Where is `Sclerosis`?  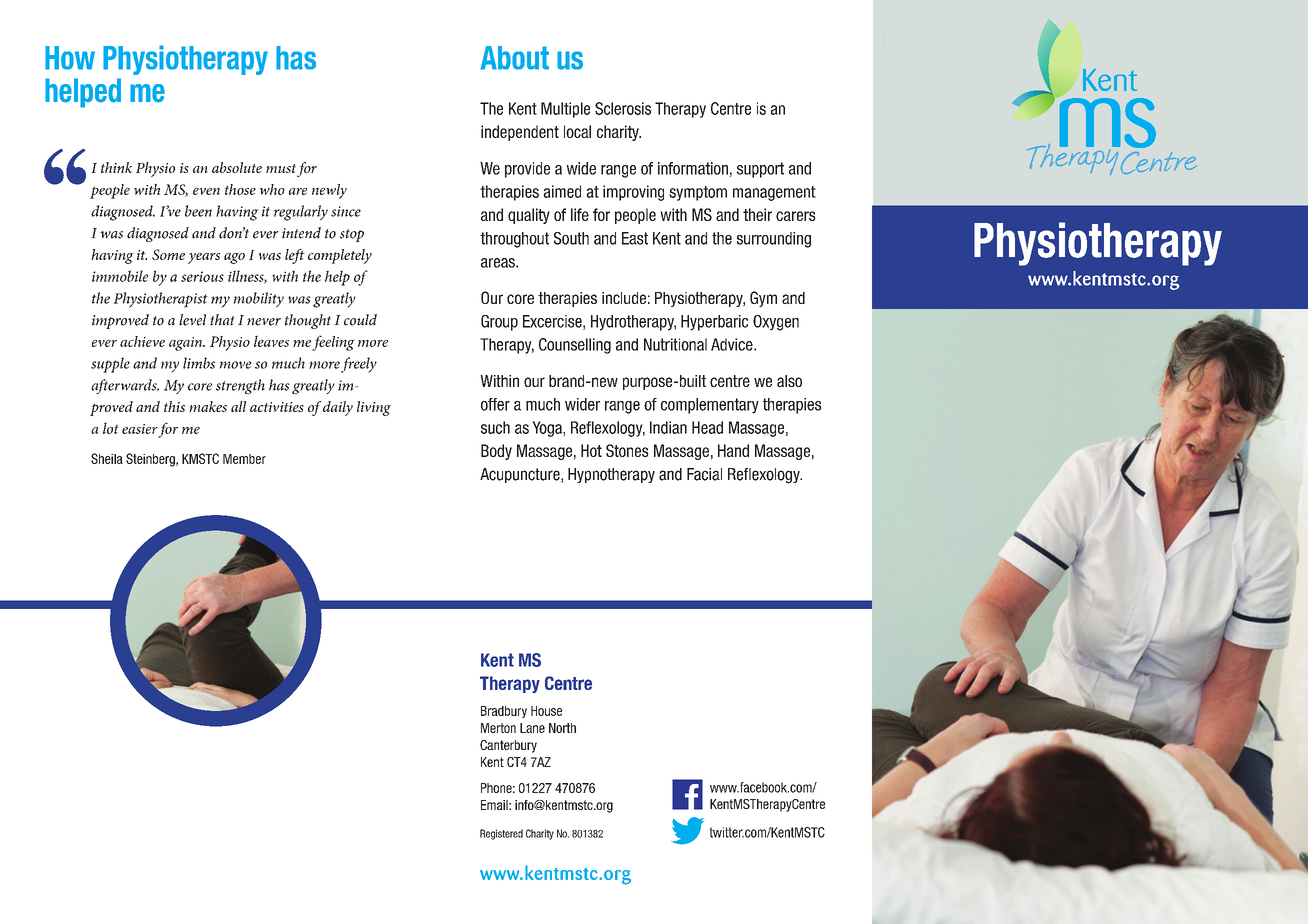
Sclerosis is located at coordinates (623, 108).
